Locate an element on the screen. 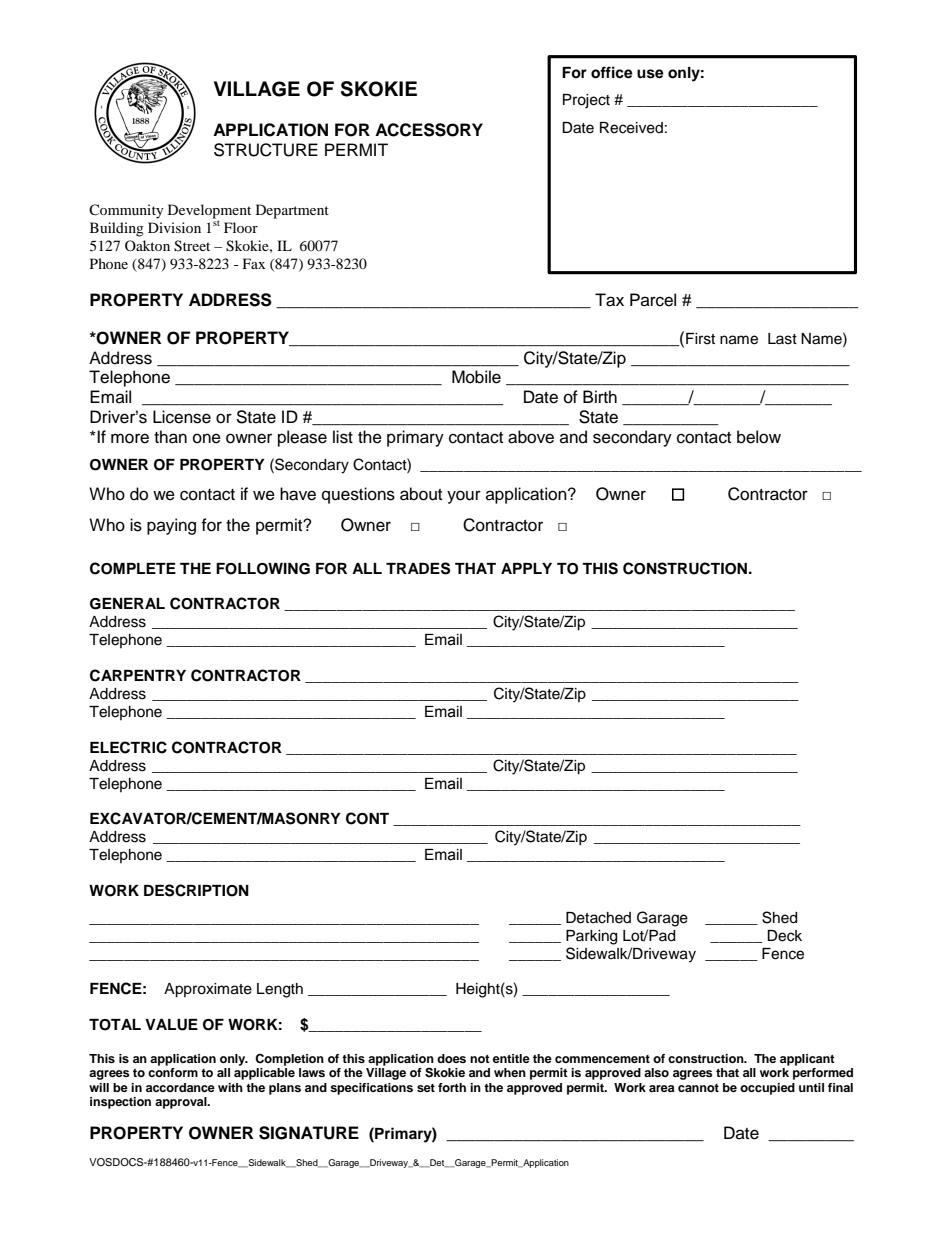  forth is located at coordinates (452, 1087).
